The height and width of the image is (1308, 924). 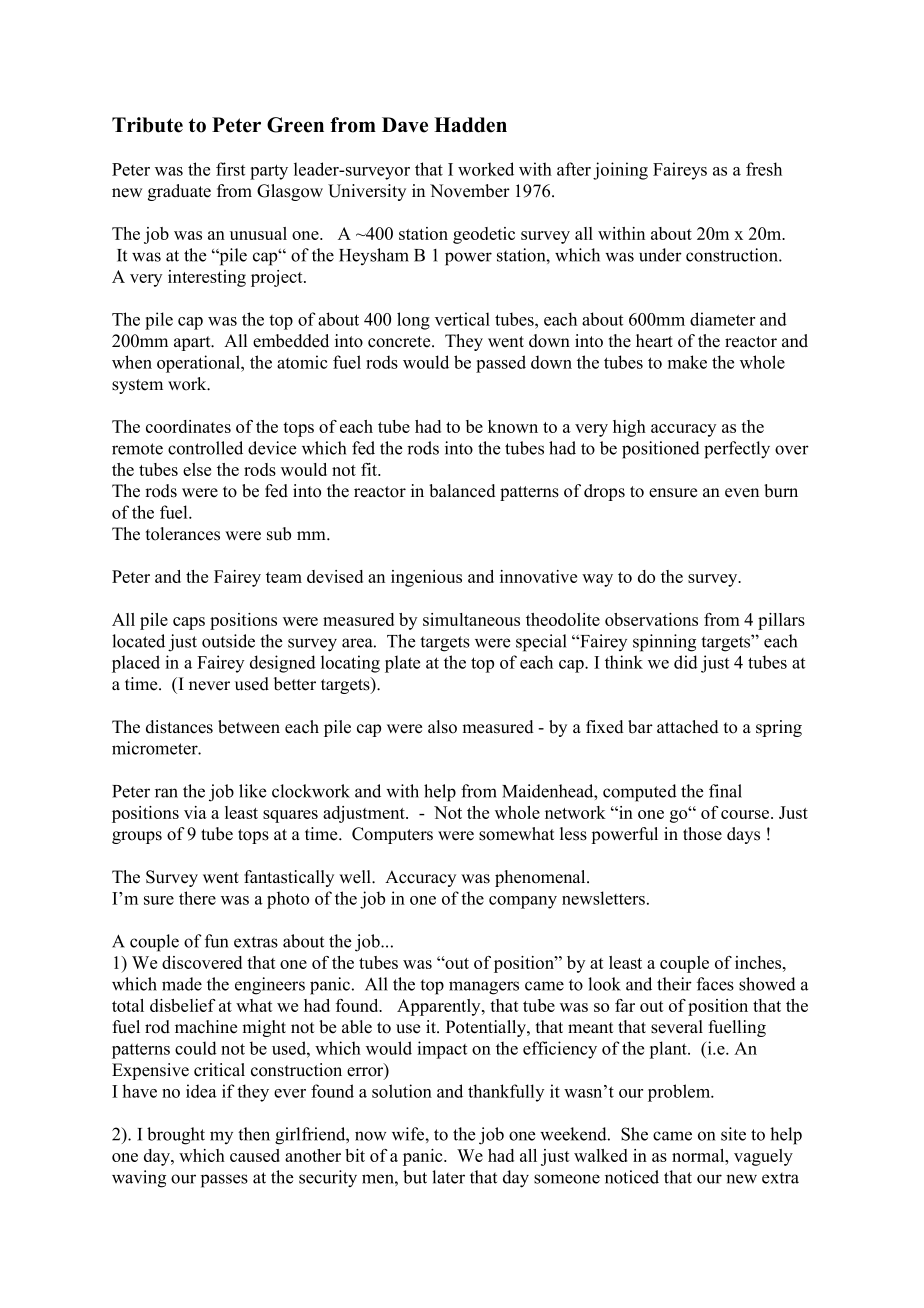 What do you see at coordinates (197, 898) in the image?
I see `there` at bounding box center [197, 898].
